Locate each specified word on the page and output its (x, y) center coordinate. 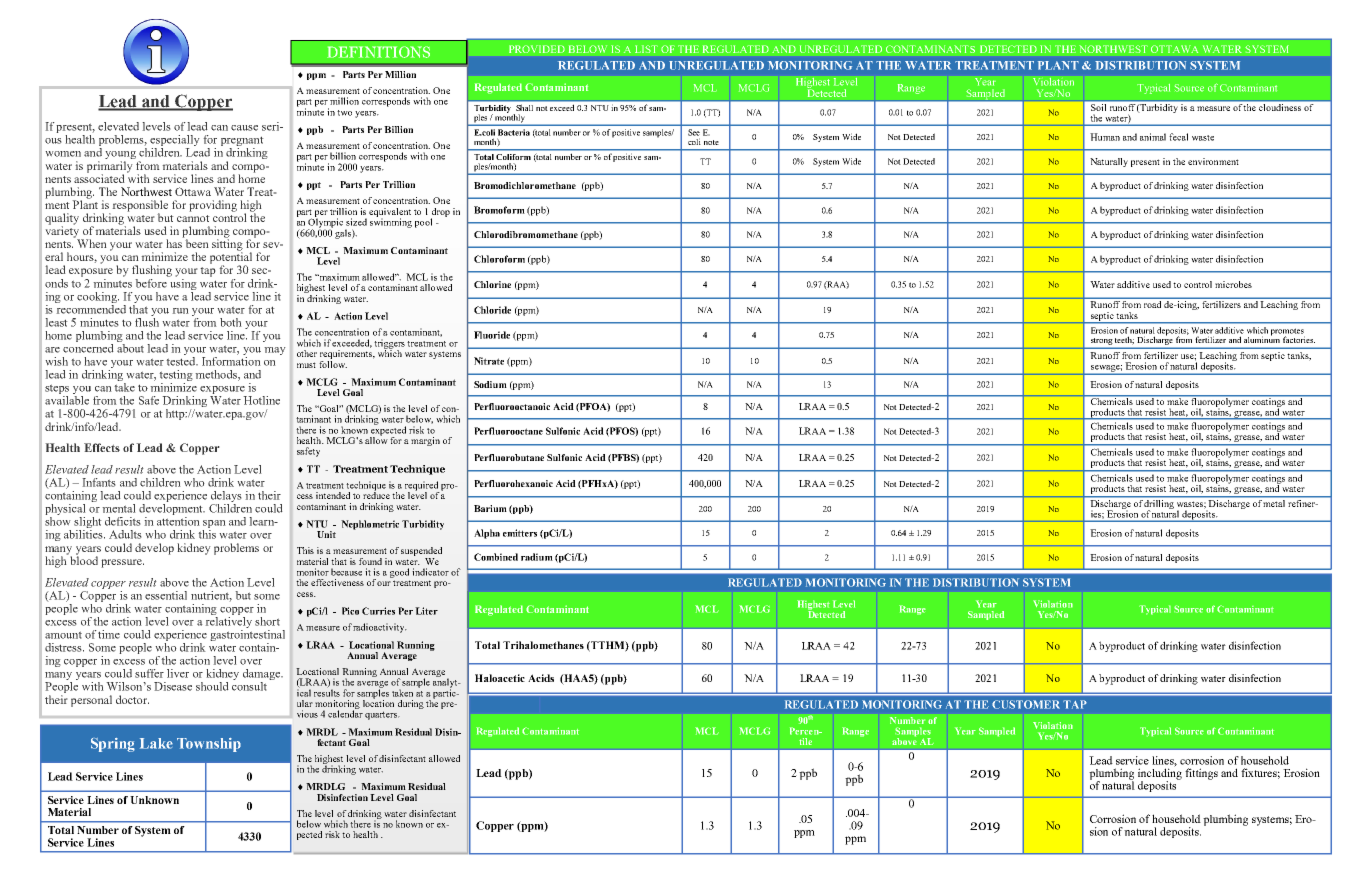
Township (209, 745)
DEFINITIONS (378, 52)
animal (1153, 137)
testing (176, 377)
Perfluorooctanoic (512, 406)
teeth (1124, 340)
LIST (646, 49)
